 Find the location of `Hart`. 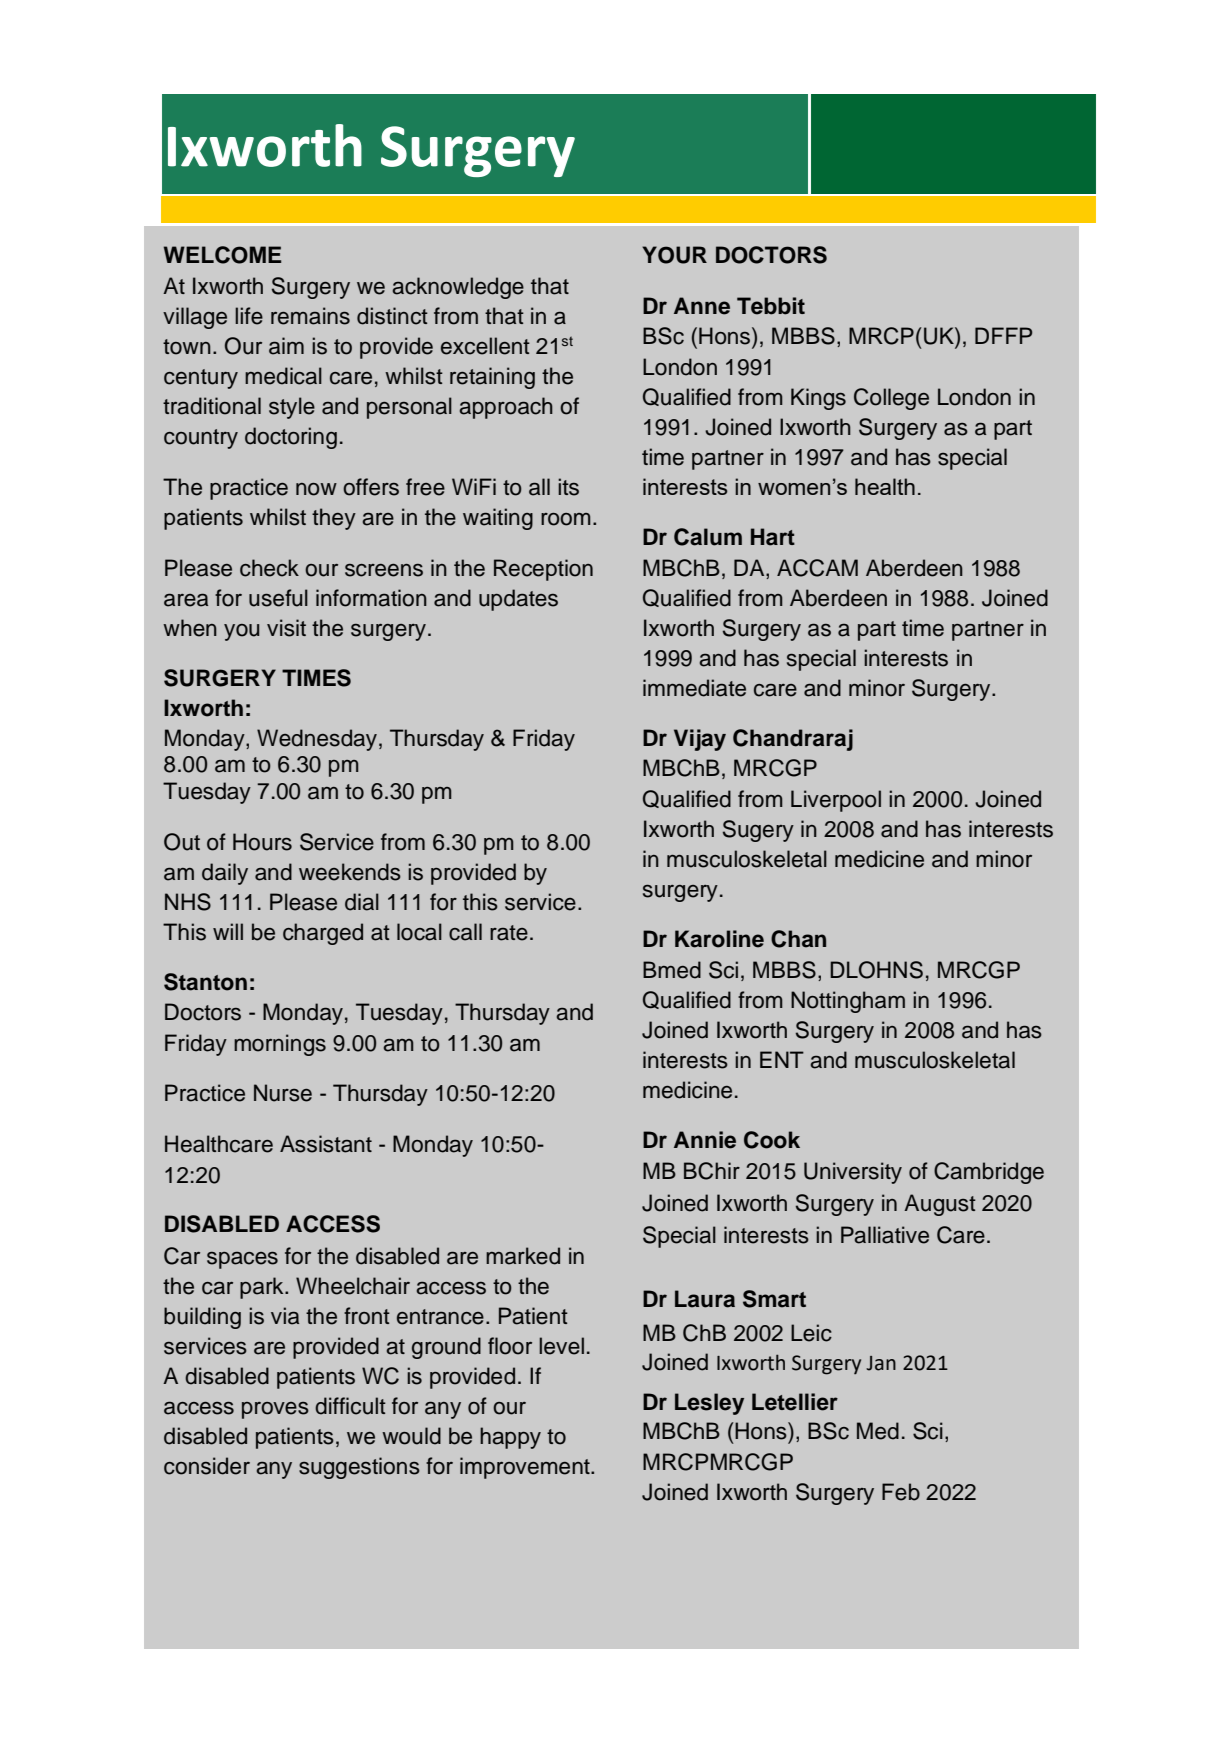

Hart is located at coordinates (773, 537).
